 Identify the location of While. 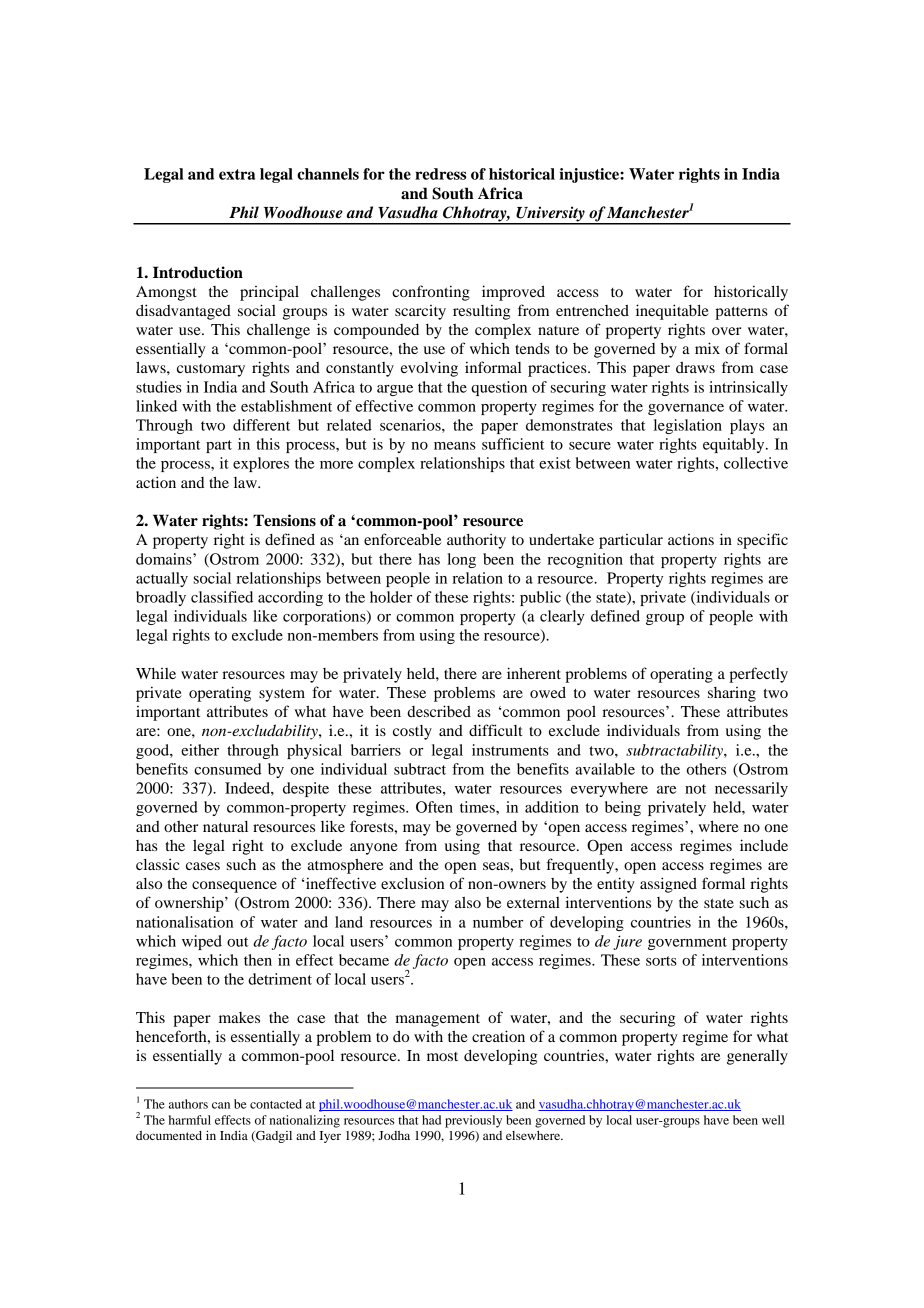
(156, 673).
